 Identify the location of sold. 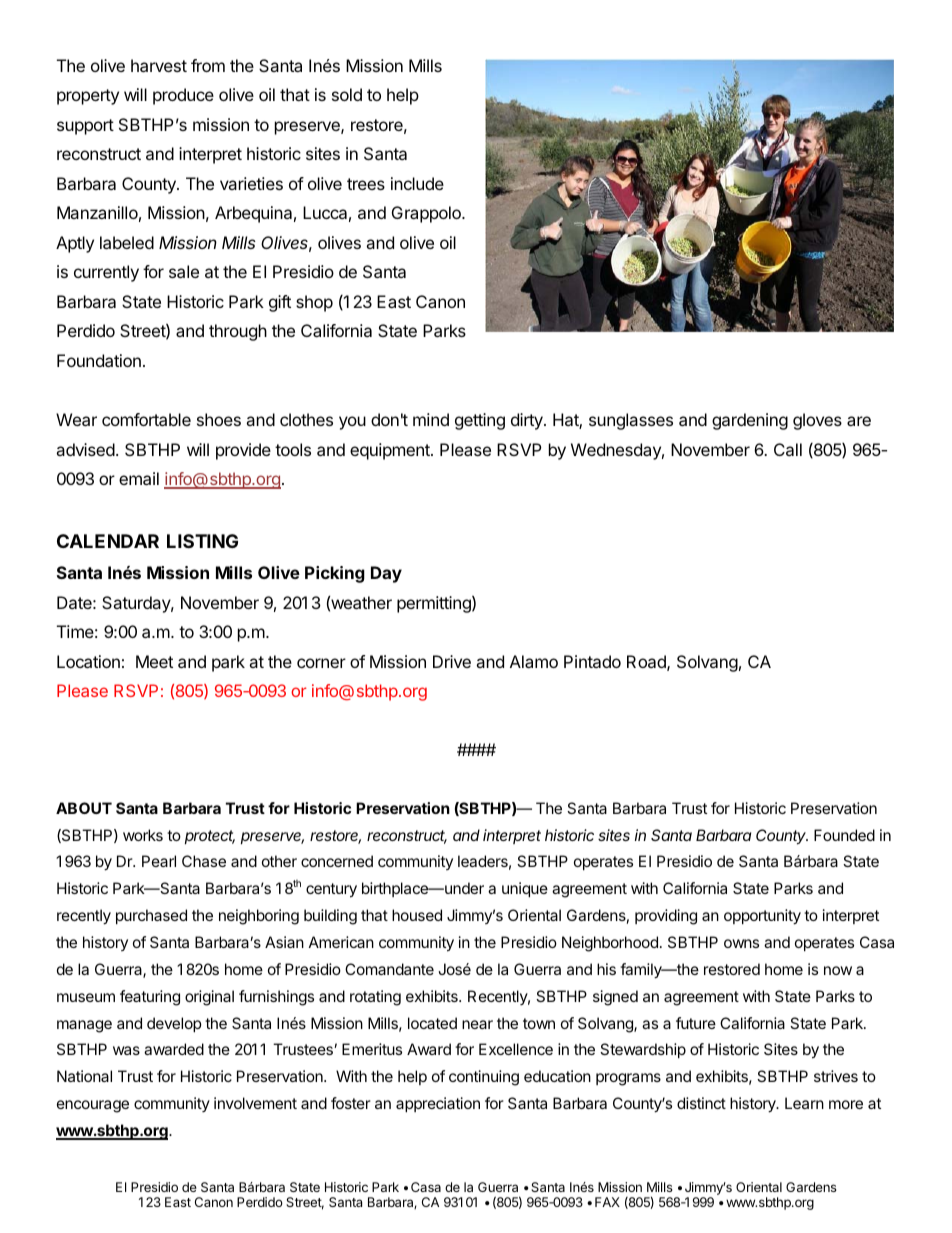
(347, 94).
